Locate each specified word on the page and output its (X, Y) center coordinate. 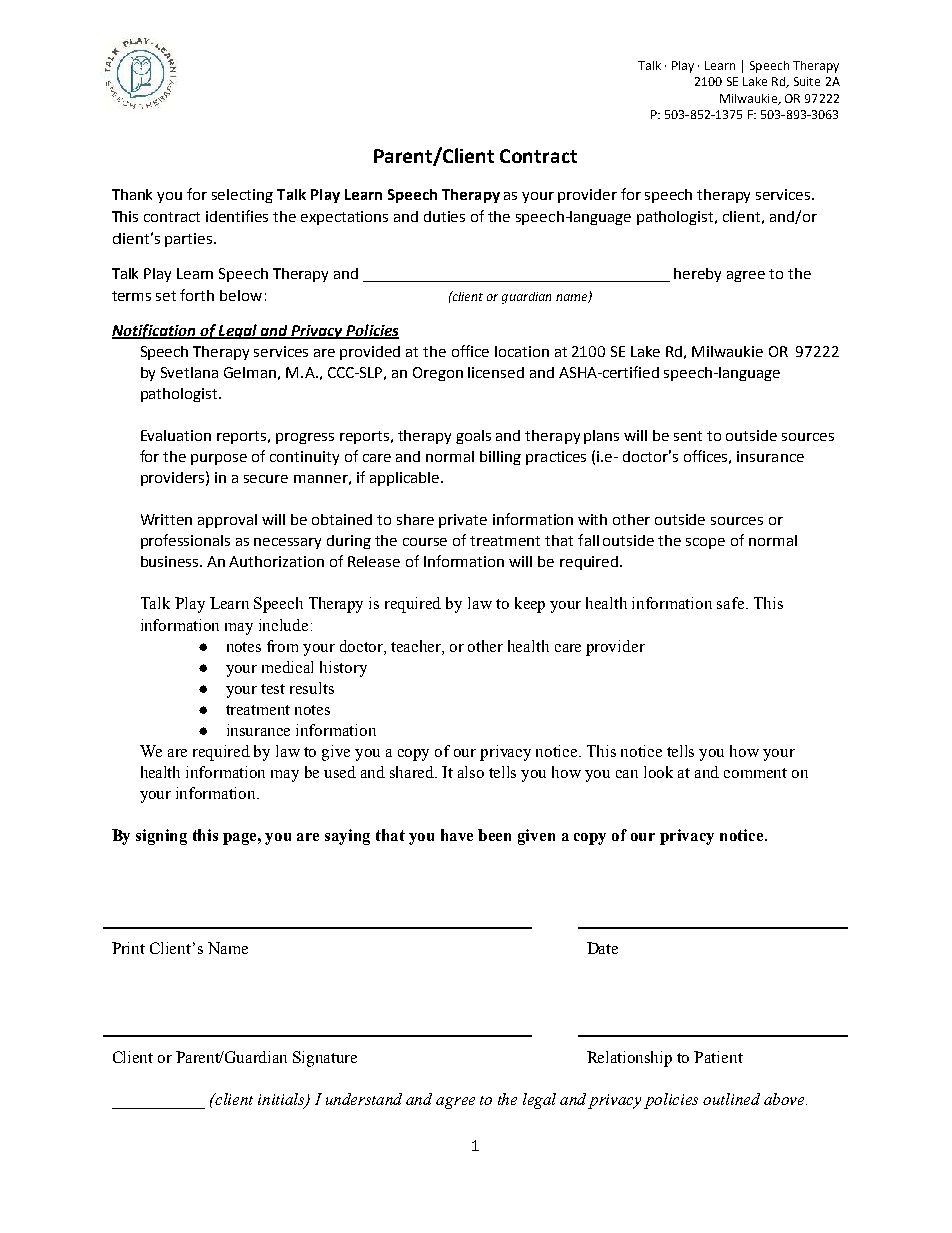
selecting (242, 196)
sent (688, 436)
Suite (807, 81)
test (273, 689)
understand (364, 1099)
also (471, 772)
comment (755, 773)
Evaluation (176, 435)
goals (473, 437)
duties (444, 216)
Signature (325, 1059)
